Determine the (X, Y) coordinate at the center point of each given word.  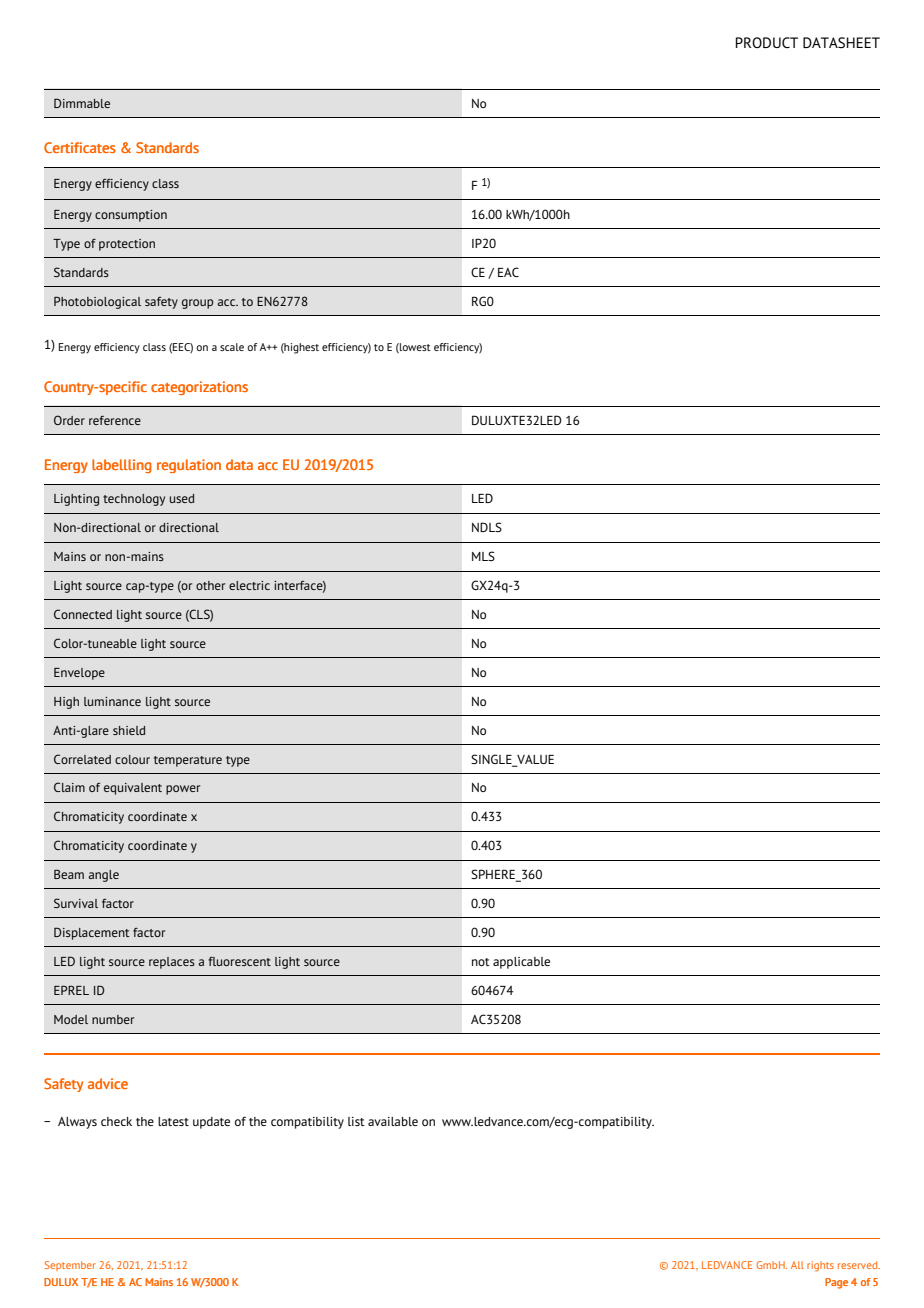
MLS (483, 556)
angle (103, 876)
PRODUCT (766, 42)
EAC (508, 272)
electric (249, 585)
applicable (521, 963)
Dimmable (82, 103)
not (481, 962)
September (70, 1266)
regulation (189, 466)
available (393, 1121)
